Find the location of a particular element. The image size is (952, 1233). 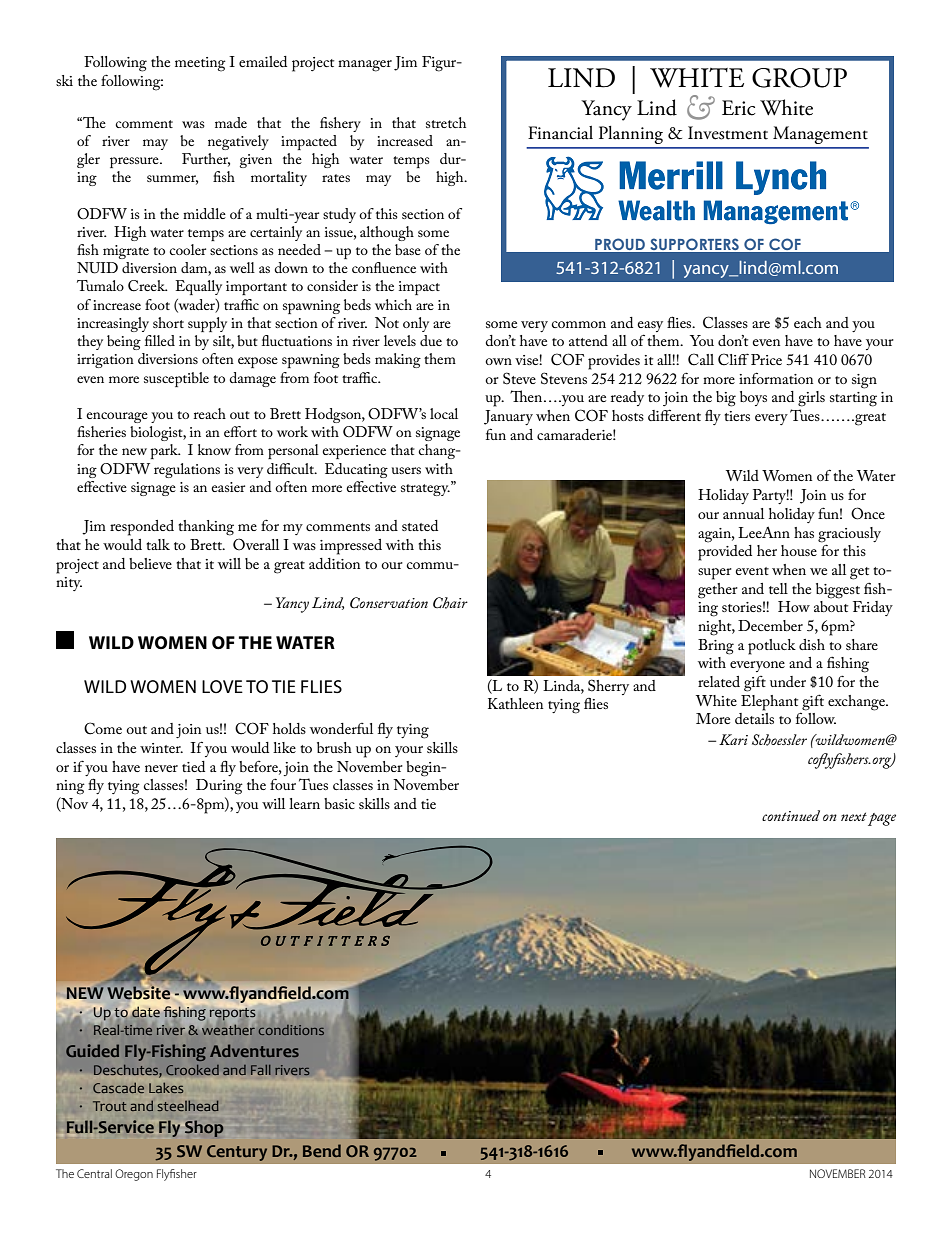

Chair is located at coordinates (450, 603).
